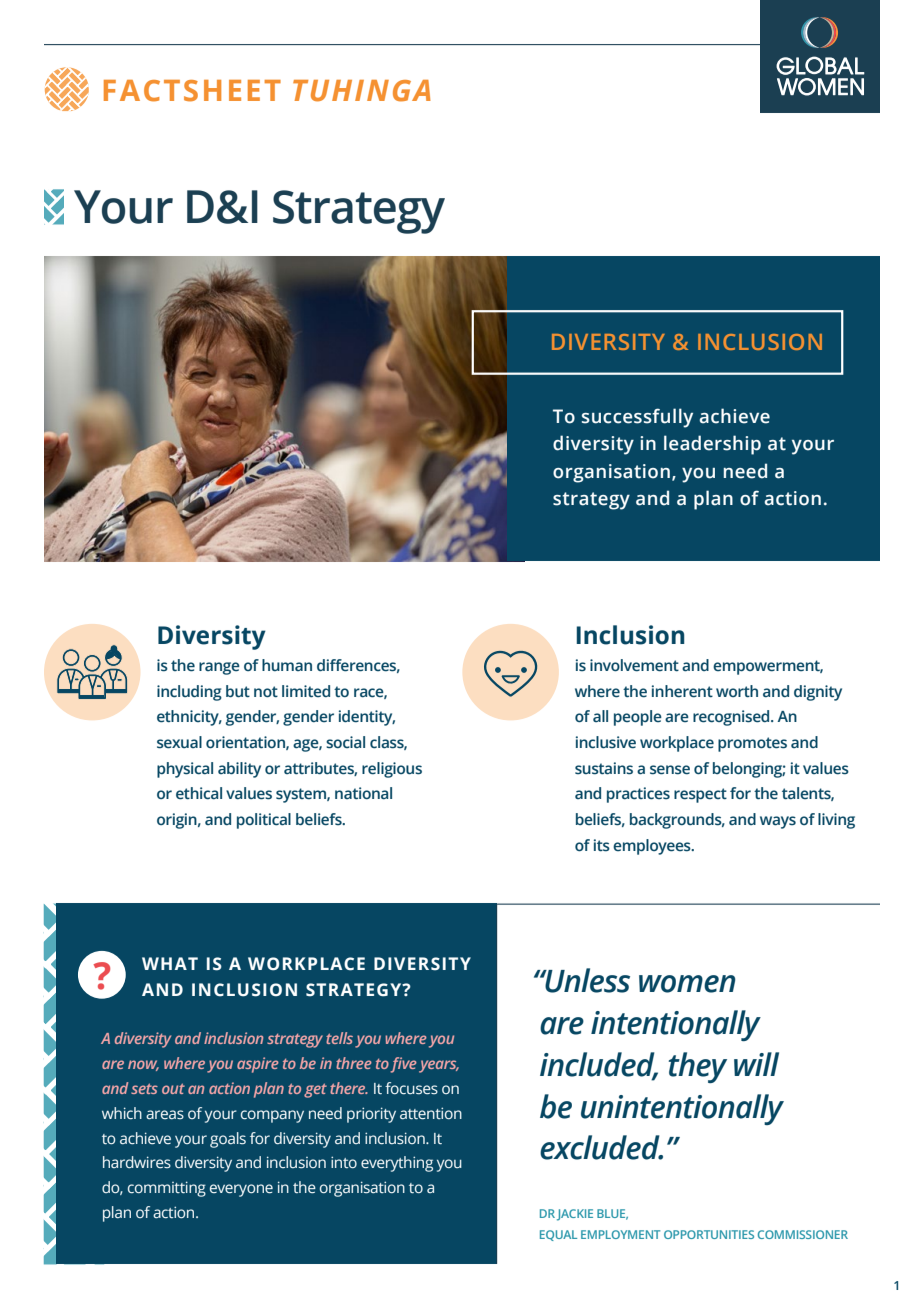 The image size is (924, 1308). I want to click on involvement, so click(634, 665).
